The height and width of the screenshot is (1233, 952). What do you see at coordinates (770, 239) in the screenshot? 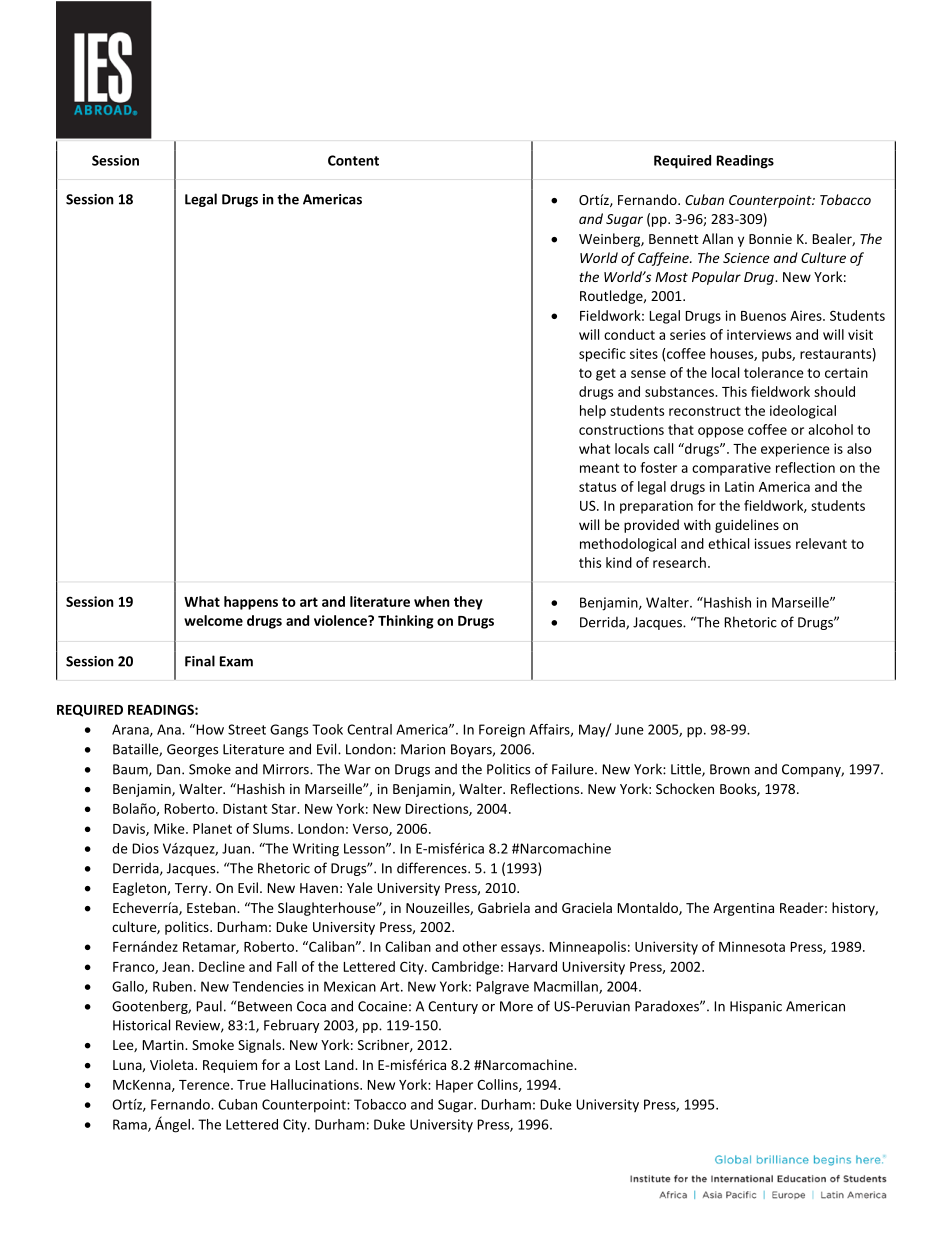
I see `Bonnie` at bounding box center [770, 239].
